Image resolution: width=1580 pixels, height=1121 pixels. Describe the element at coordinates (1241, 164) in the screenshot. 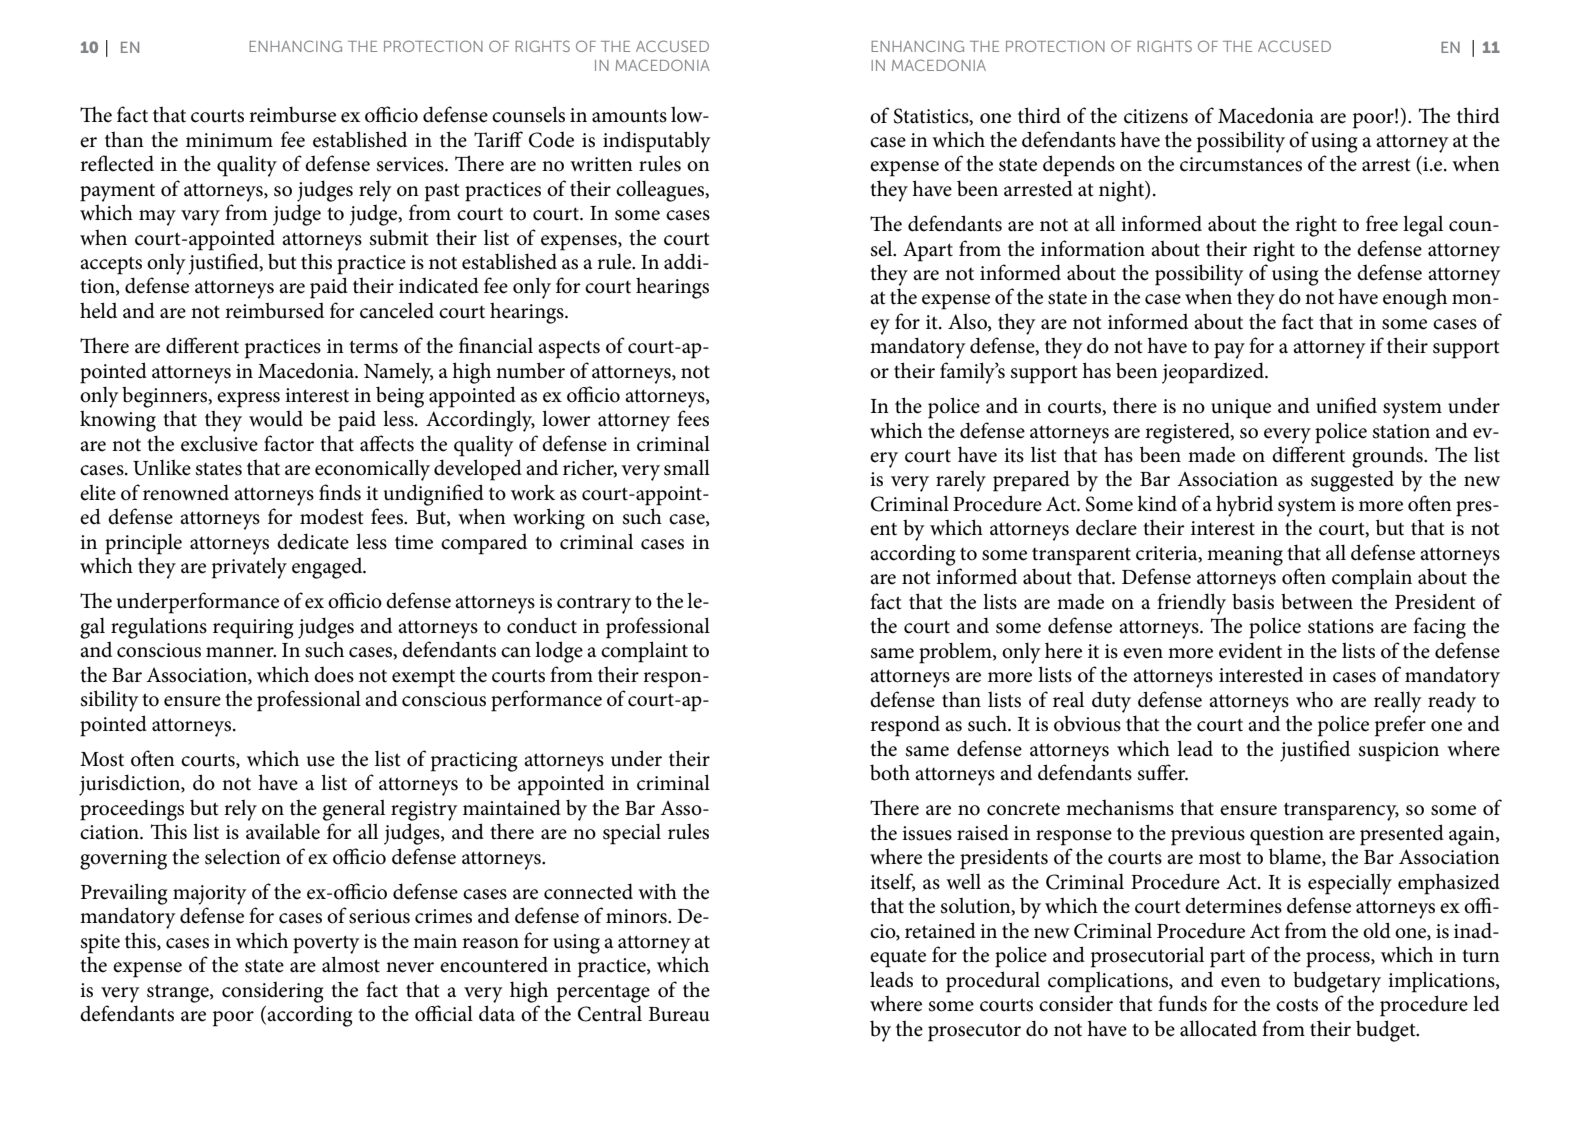

I see `circumstances` at that location.
